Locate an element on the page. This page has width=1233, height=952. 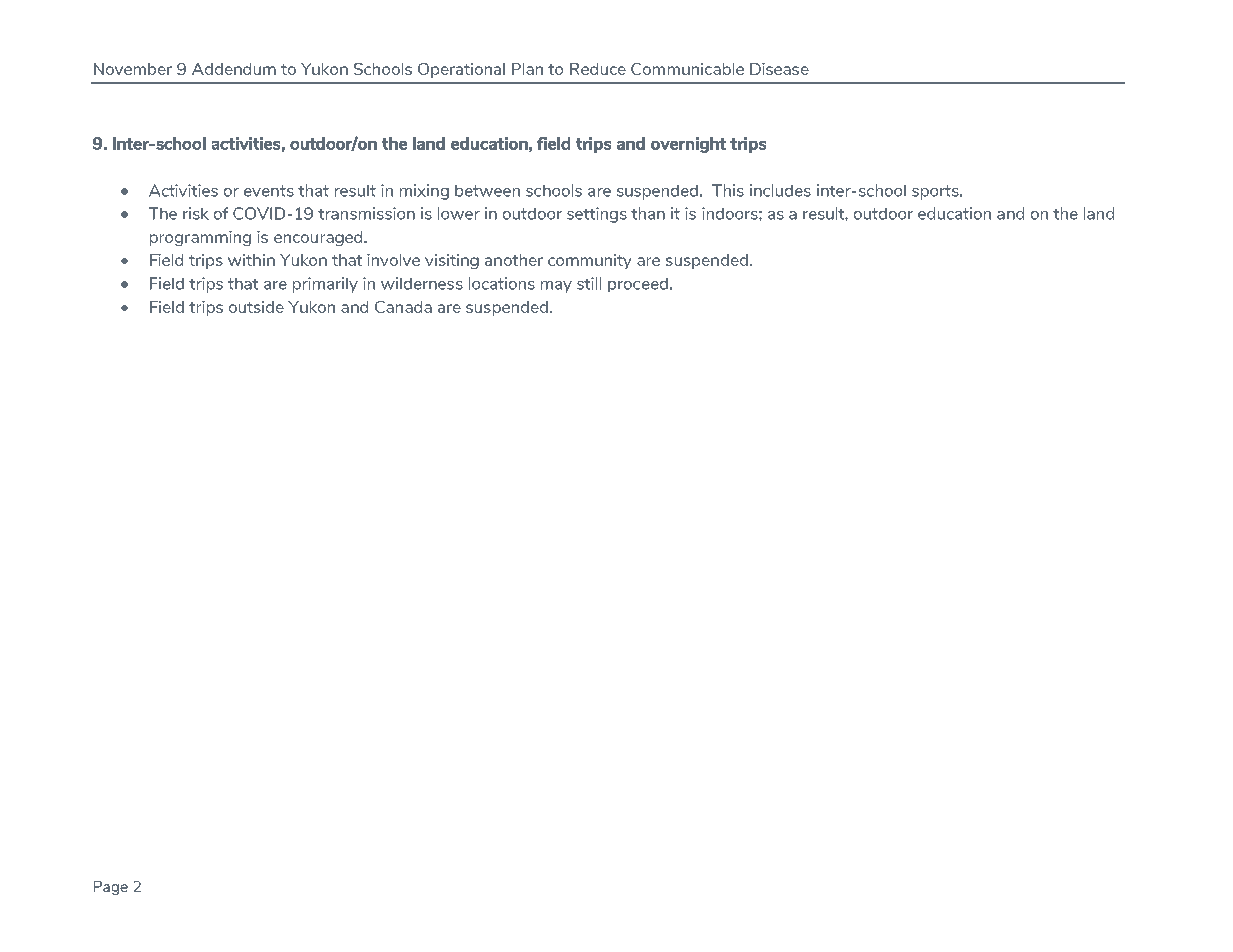
Operational is located at coordinates (461, 70).
